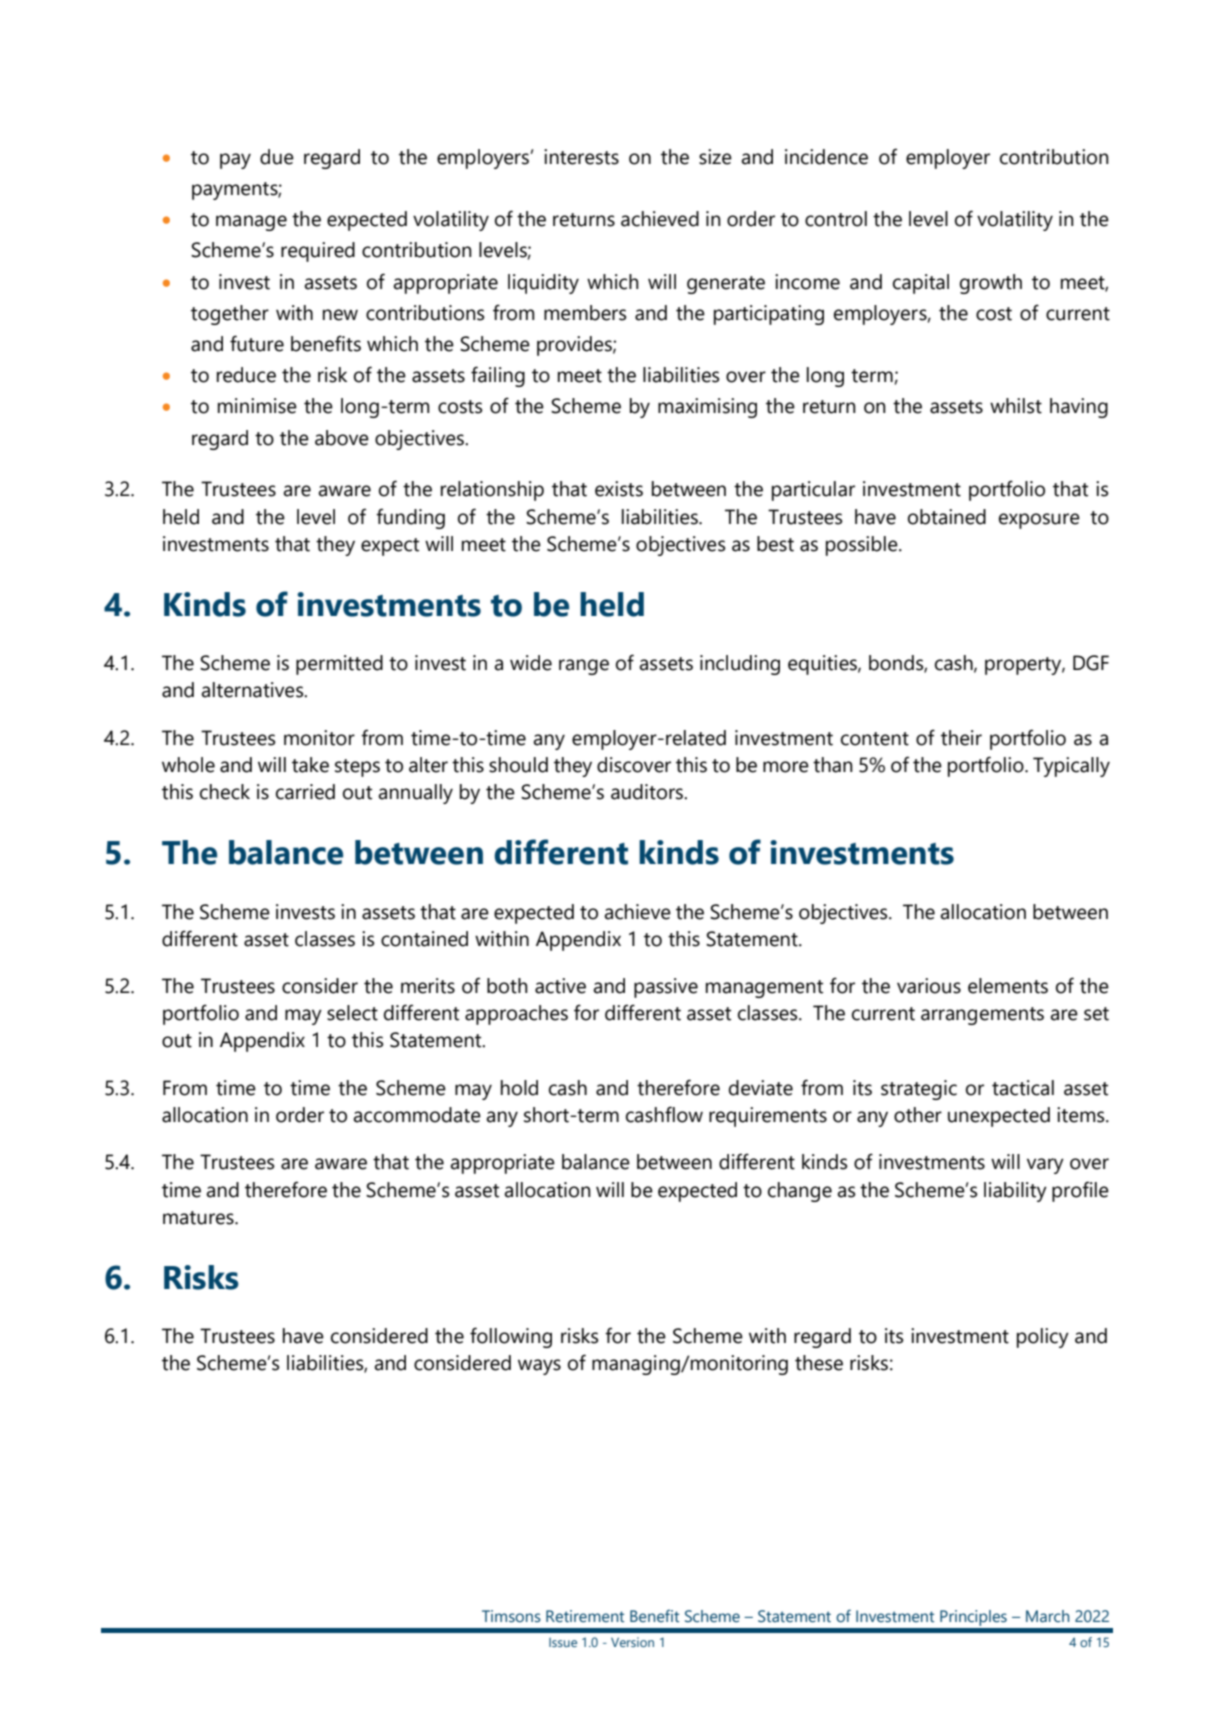 The height and width of the screenshot is (1717, 1214). I want to click on carried, so click(305, 792).
